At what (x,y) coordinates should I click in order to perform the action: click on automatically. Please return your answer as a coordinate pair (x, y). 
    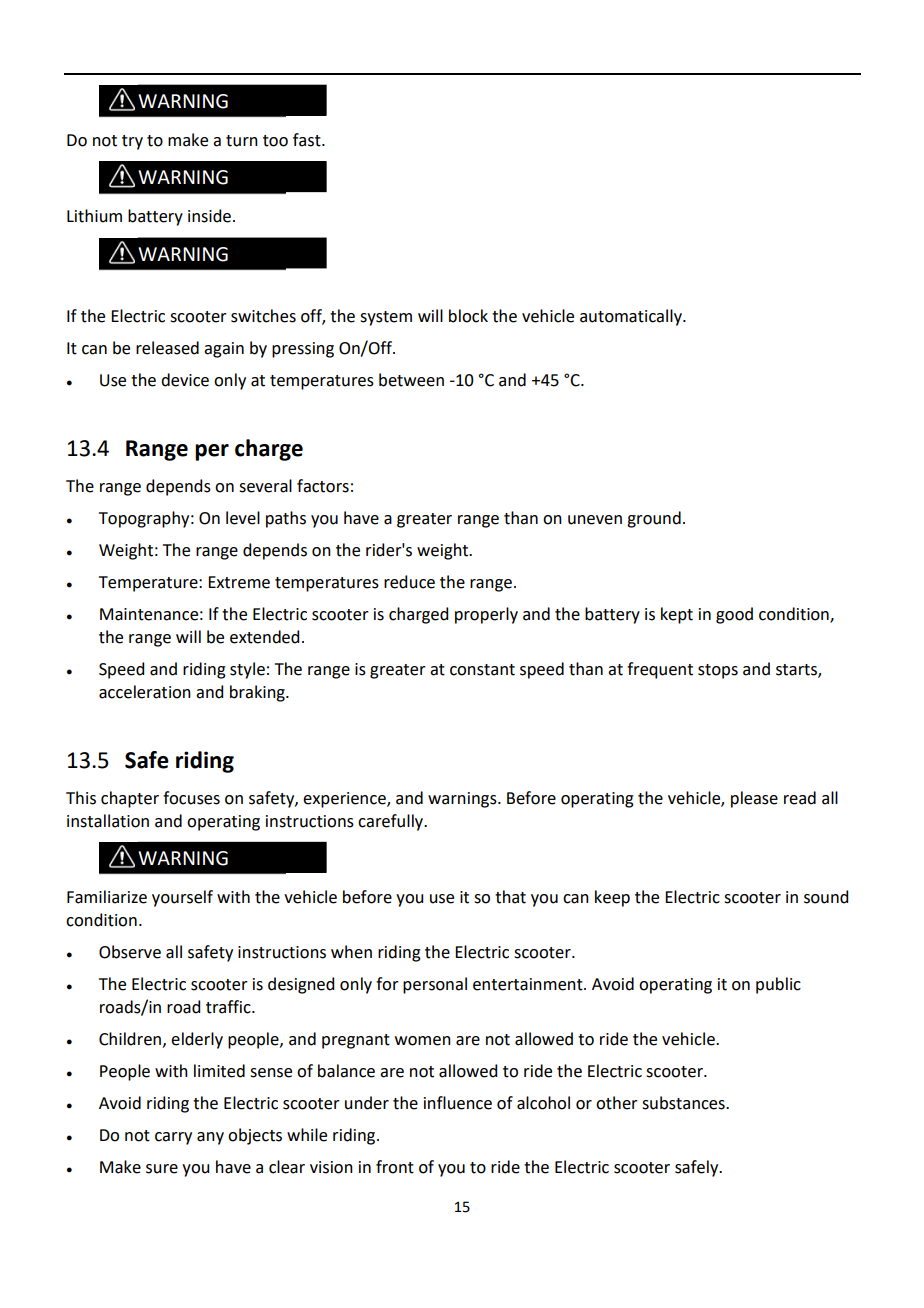
    Looking at the image, I should click on (632, 317).
